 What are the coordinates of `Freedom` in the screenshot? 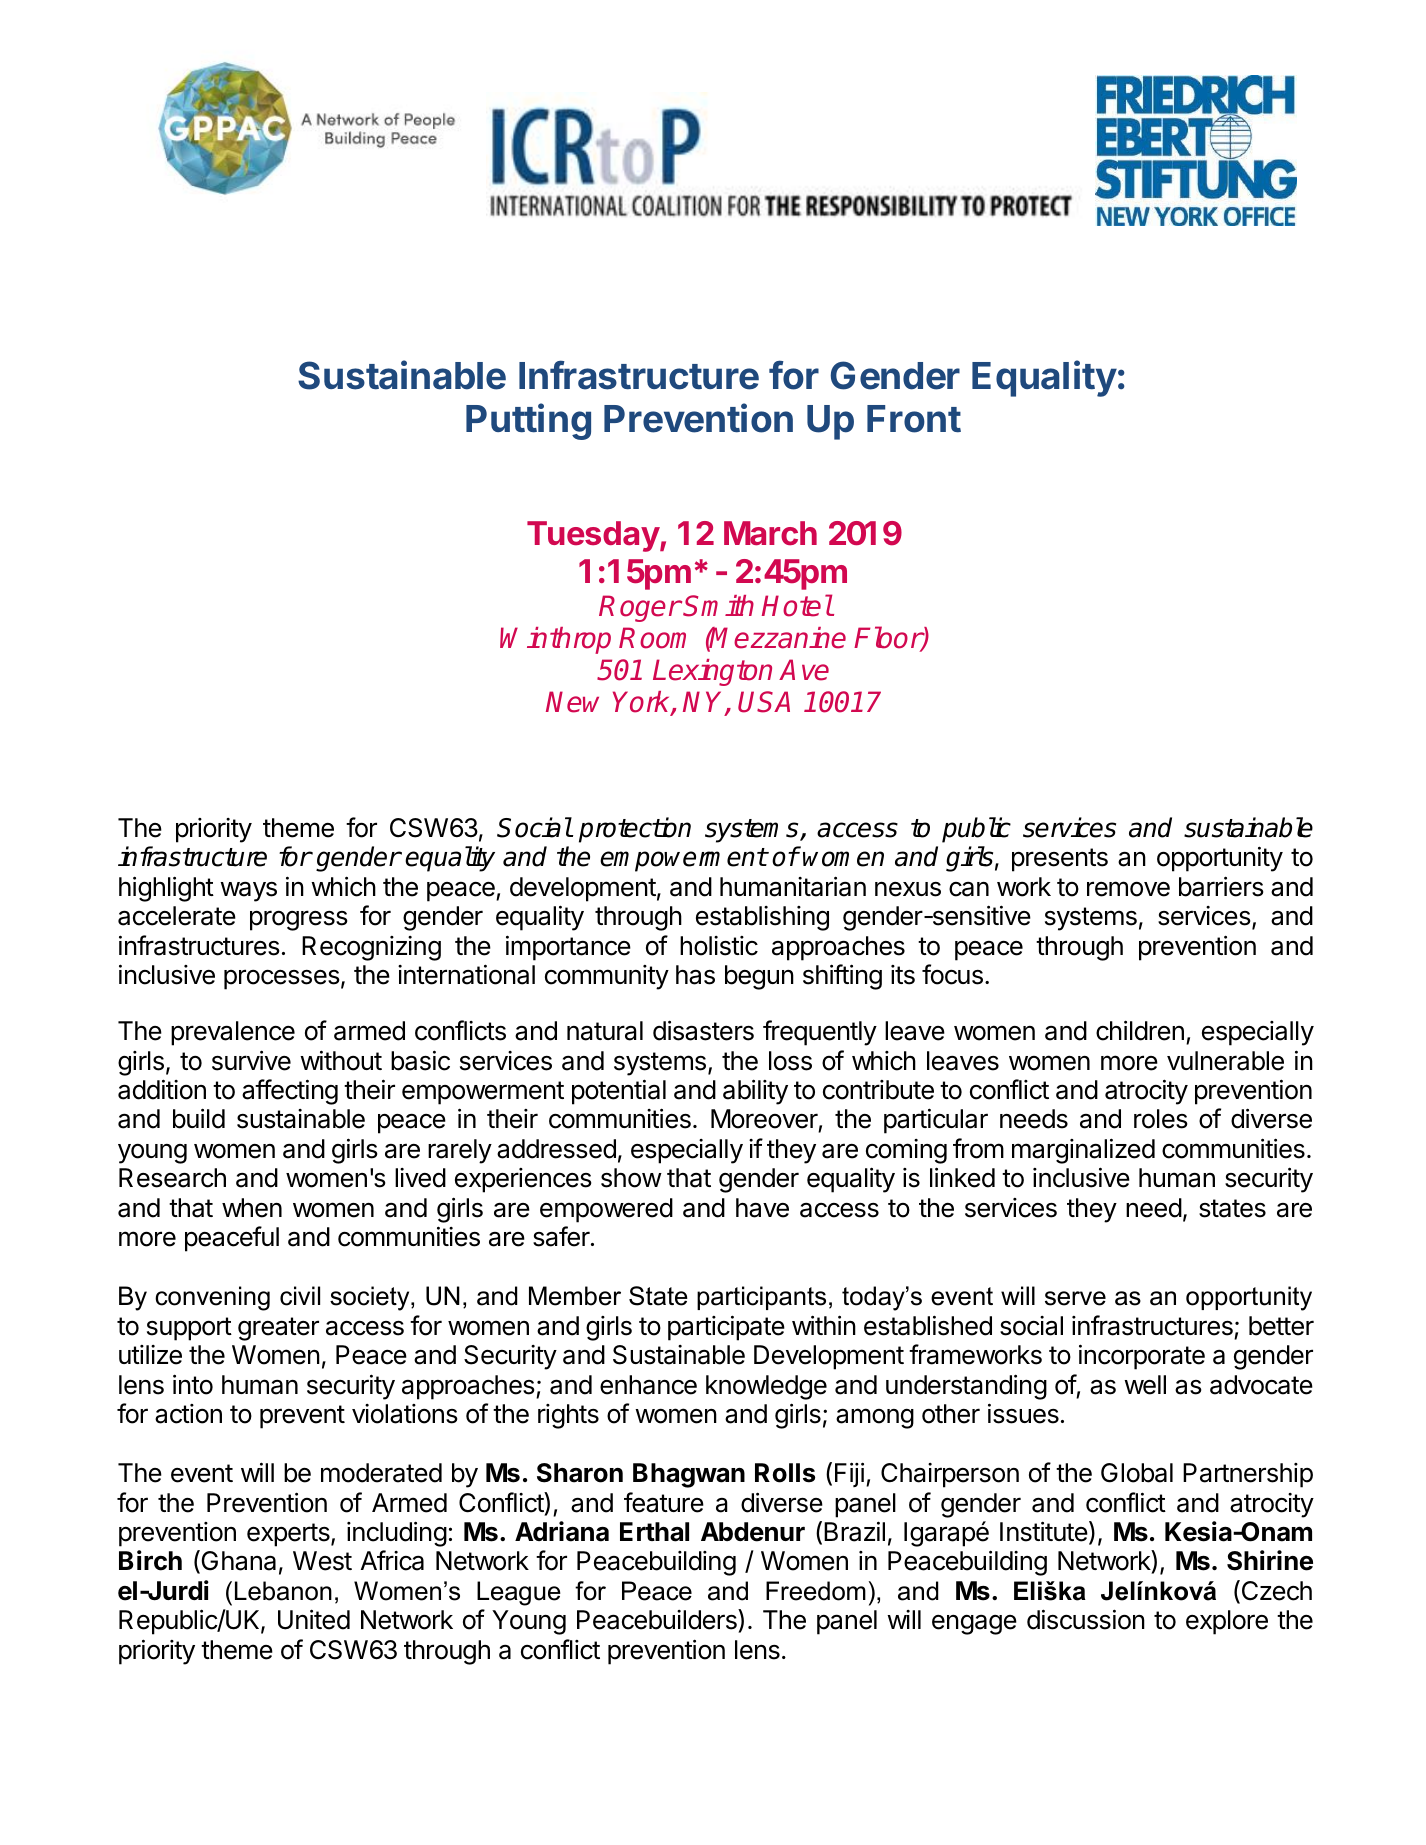 It's located at (816, 1591).
